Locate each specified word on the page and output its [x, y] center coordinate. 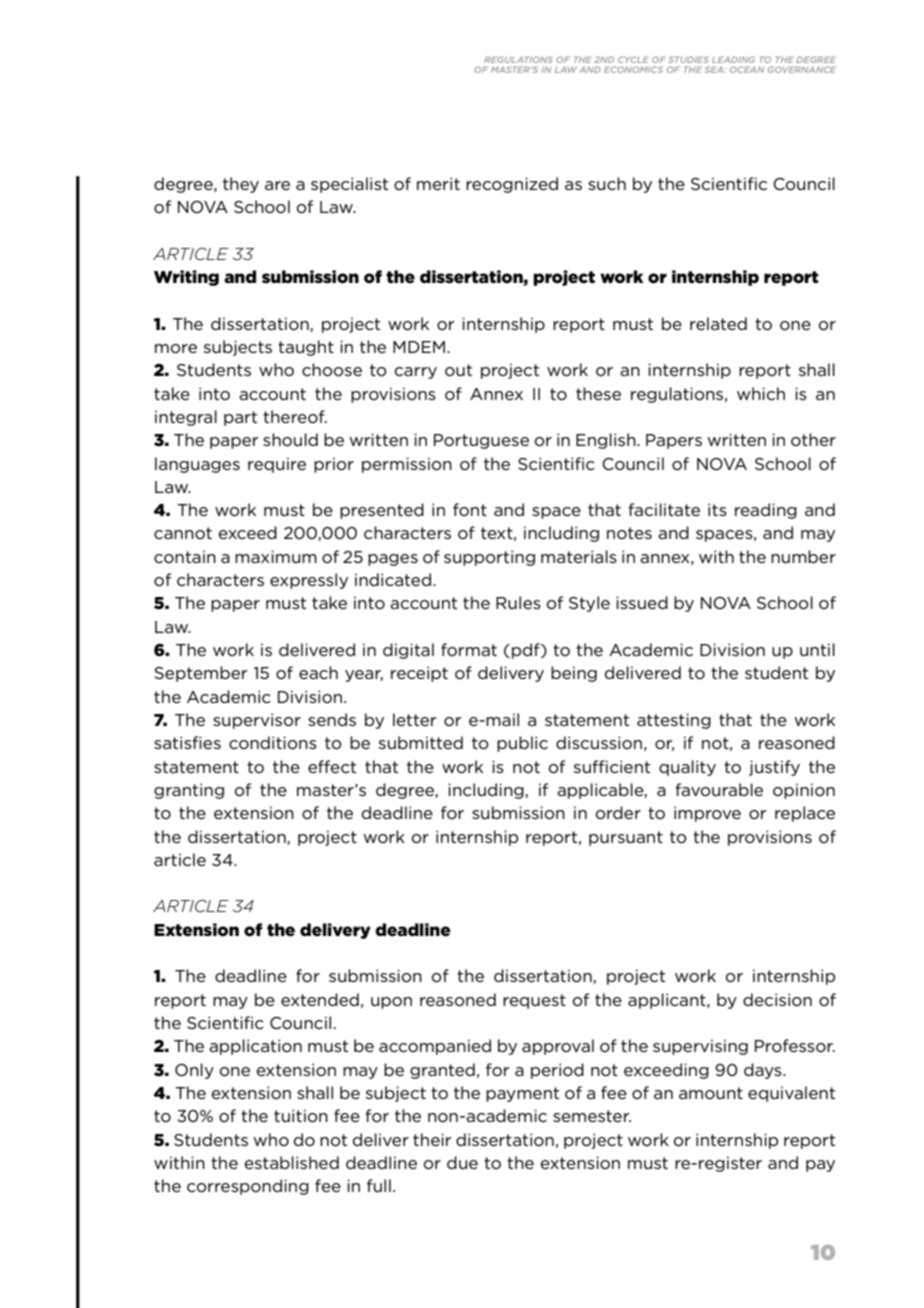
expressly [309, 581]
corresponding [248, 1187]
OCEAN [747, 69]
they [241, 185]
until [817, 649]
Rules [518, 602]
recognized [512, 185]
